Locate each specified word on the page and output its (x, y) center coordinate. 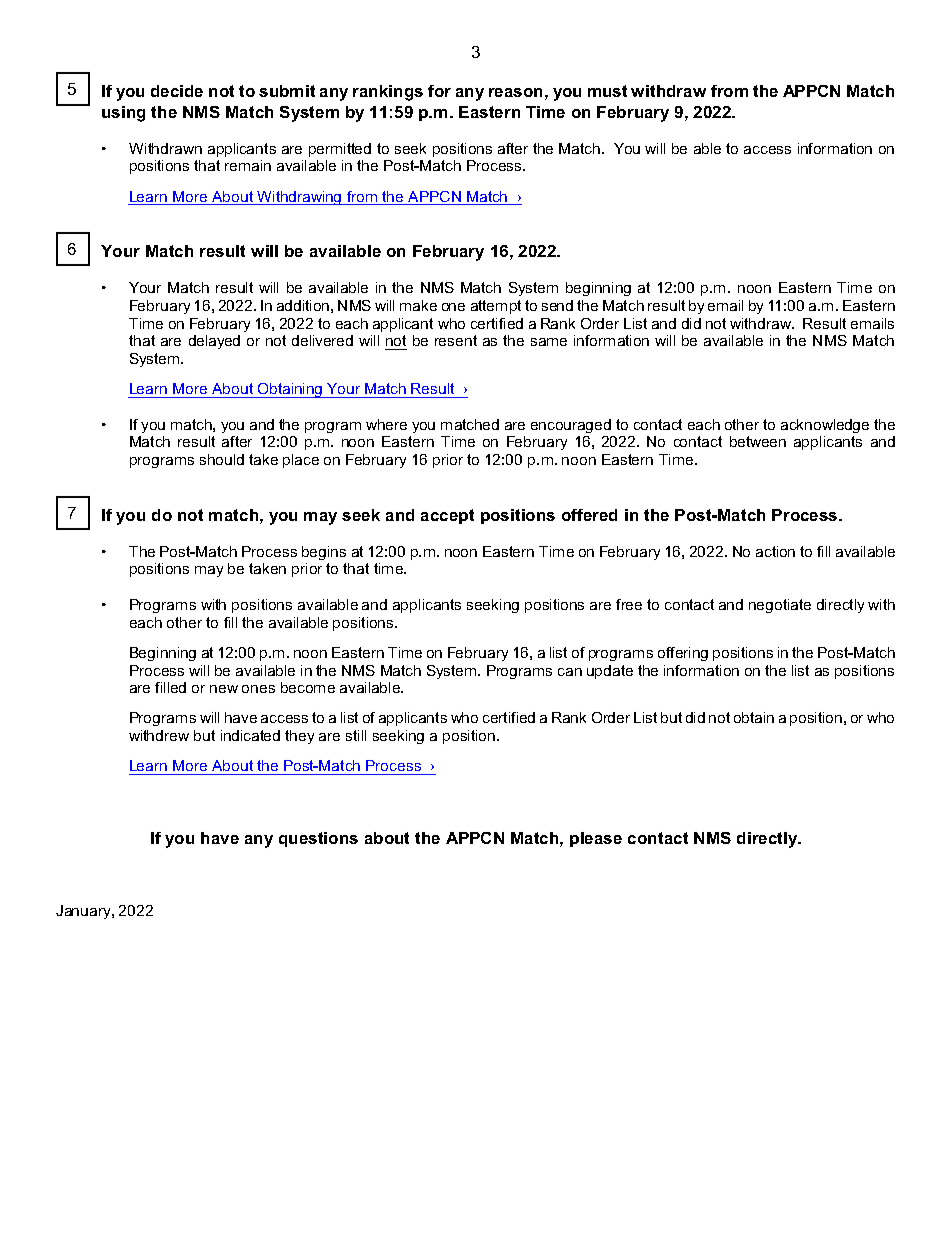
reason (515, 92)
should (222, 459)
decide (177, 91)
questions (318, 839)
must (607, 91)
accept (447, 516)
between (758, 441)
